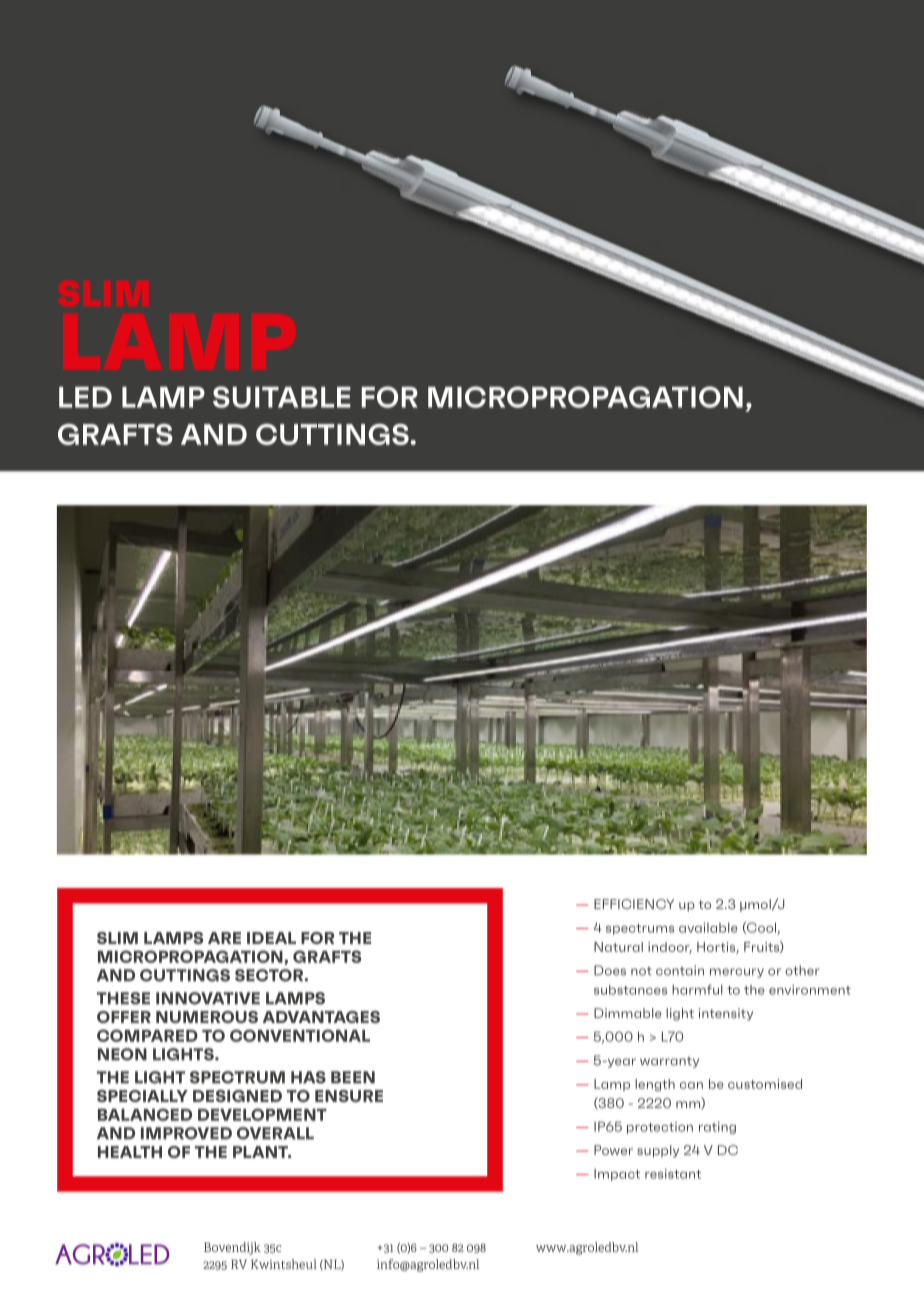  Describe the element at coordinates (634, 904) in the screenshot. I see `EFFICIENCY` at that location.
